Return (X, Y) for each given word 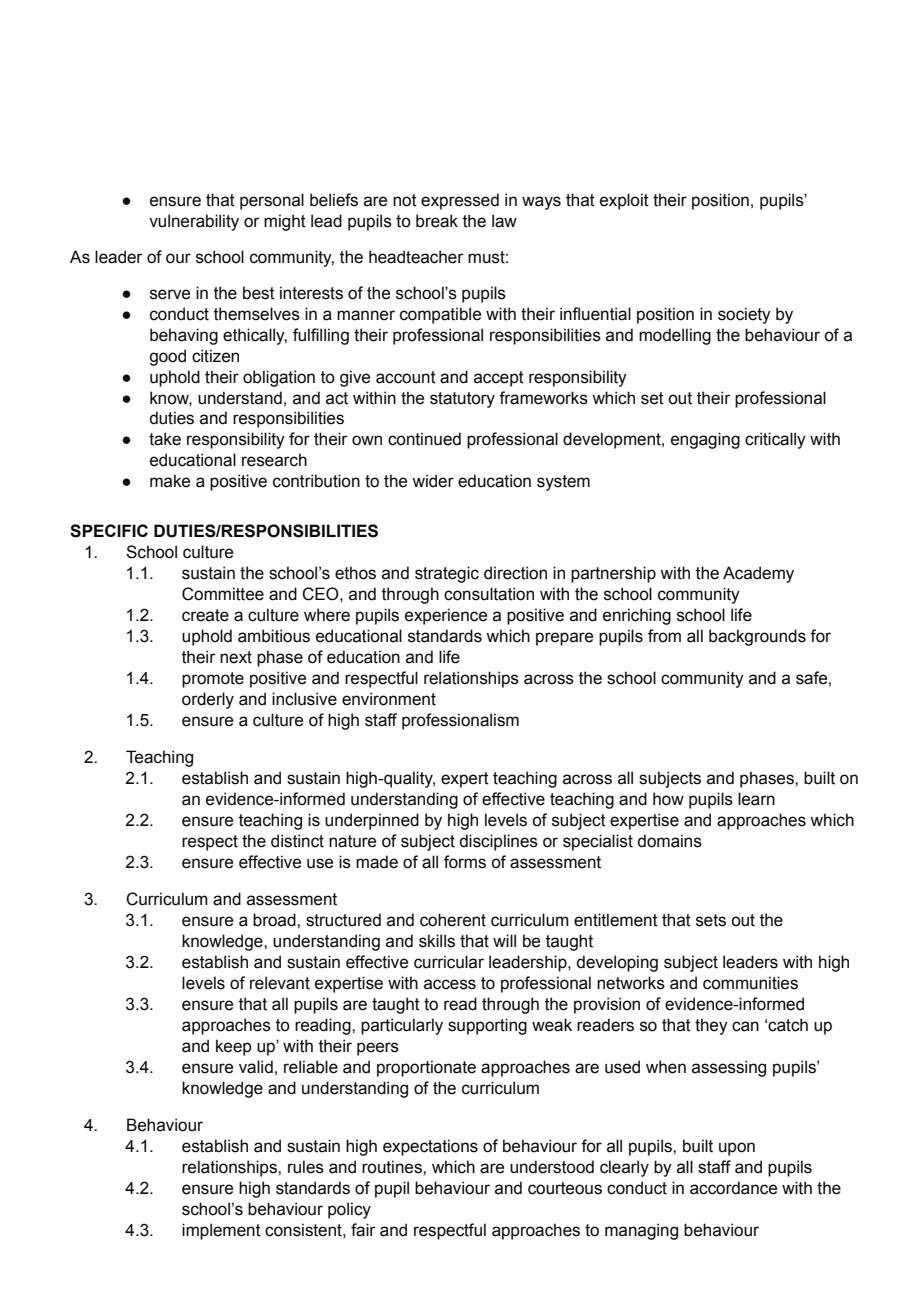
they (711, 1026)
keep (234, 1047)
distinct (297, 841)
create (205, 615)
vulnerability (194, 222)
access (450, 984)
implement (221, 1231)
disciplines (498, 842)
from (664, 636)
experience (446, 616)
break (437, 221)
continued (424, 439)
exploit (624, 201)
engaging (705, 440)
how (668, 799)
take (165, 439)
